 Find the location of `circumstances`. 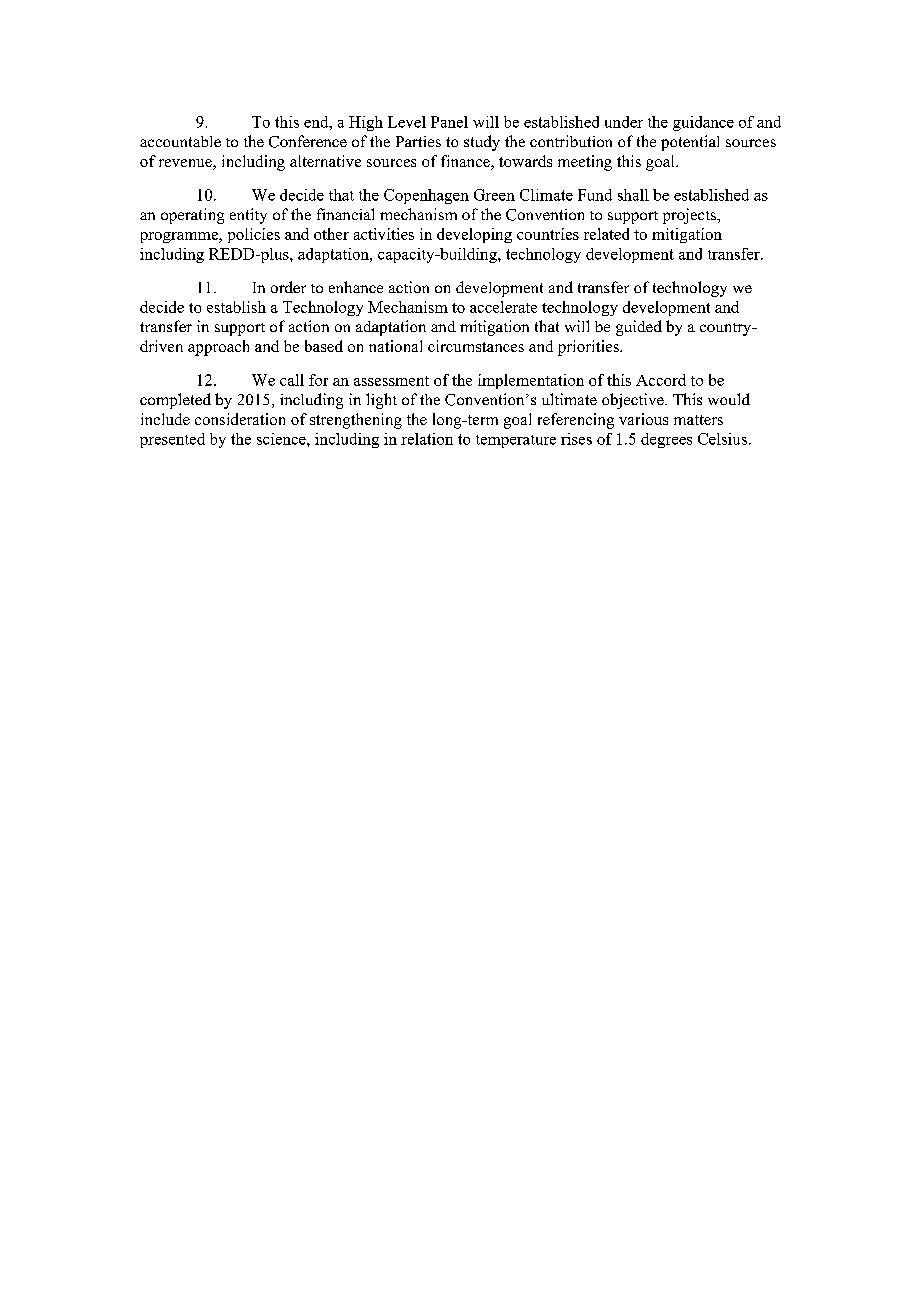

circumstances is located at coordinates (476, 346).
